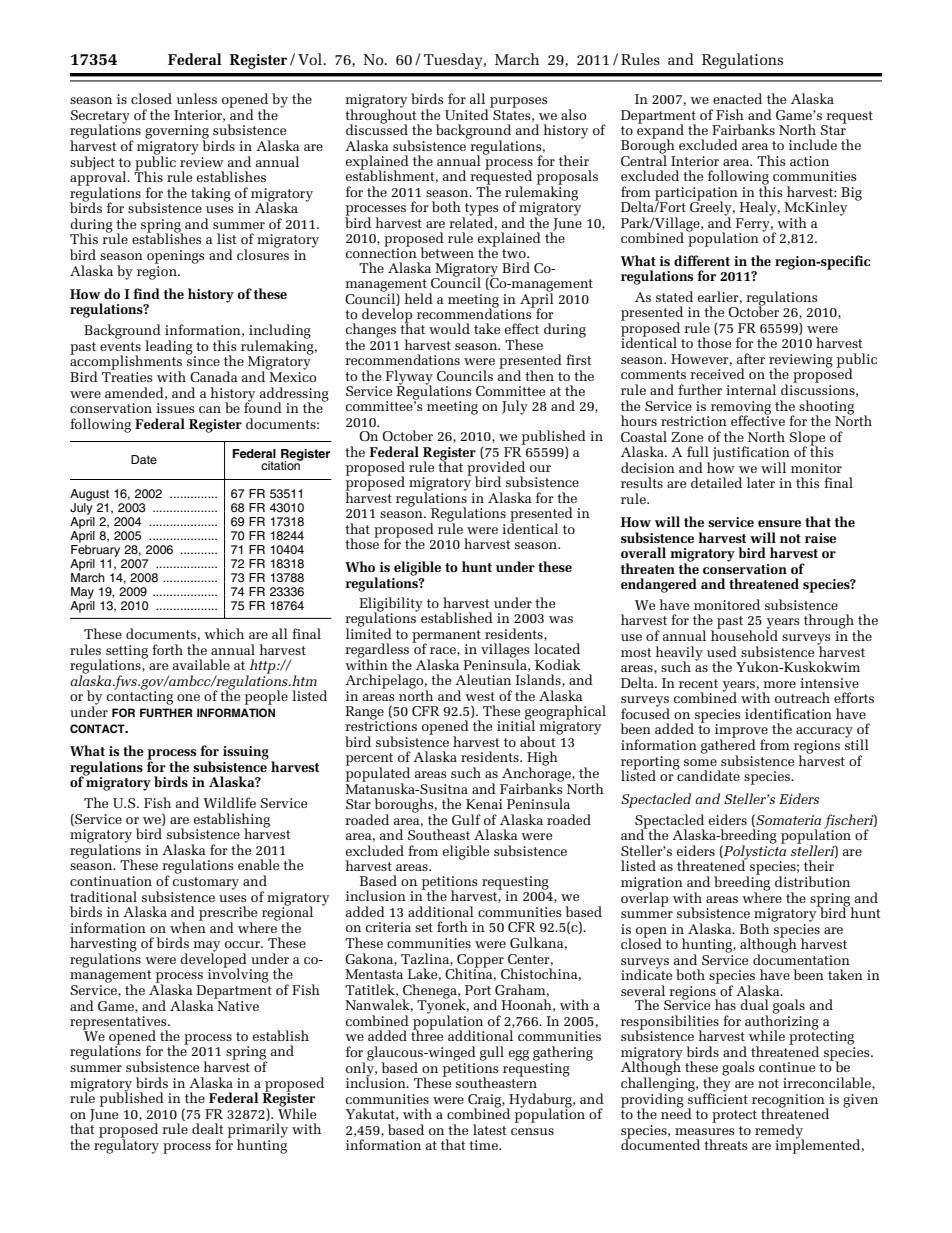 This screenshot has width=952, height=1233. I want to click on enacted, so click(737, 98).
